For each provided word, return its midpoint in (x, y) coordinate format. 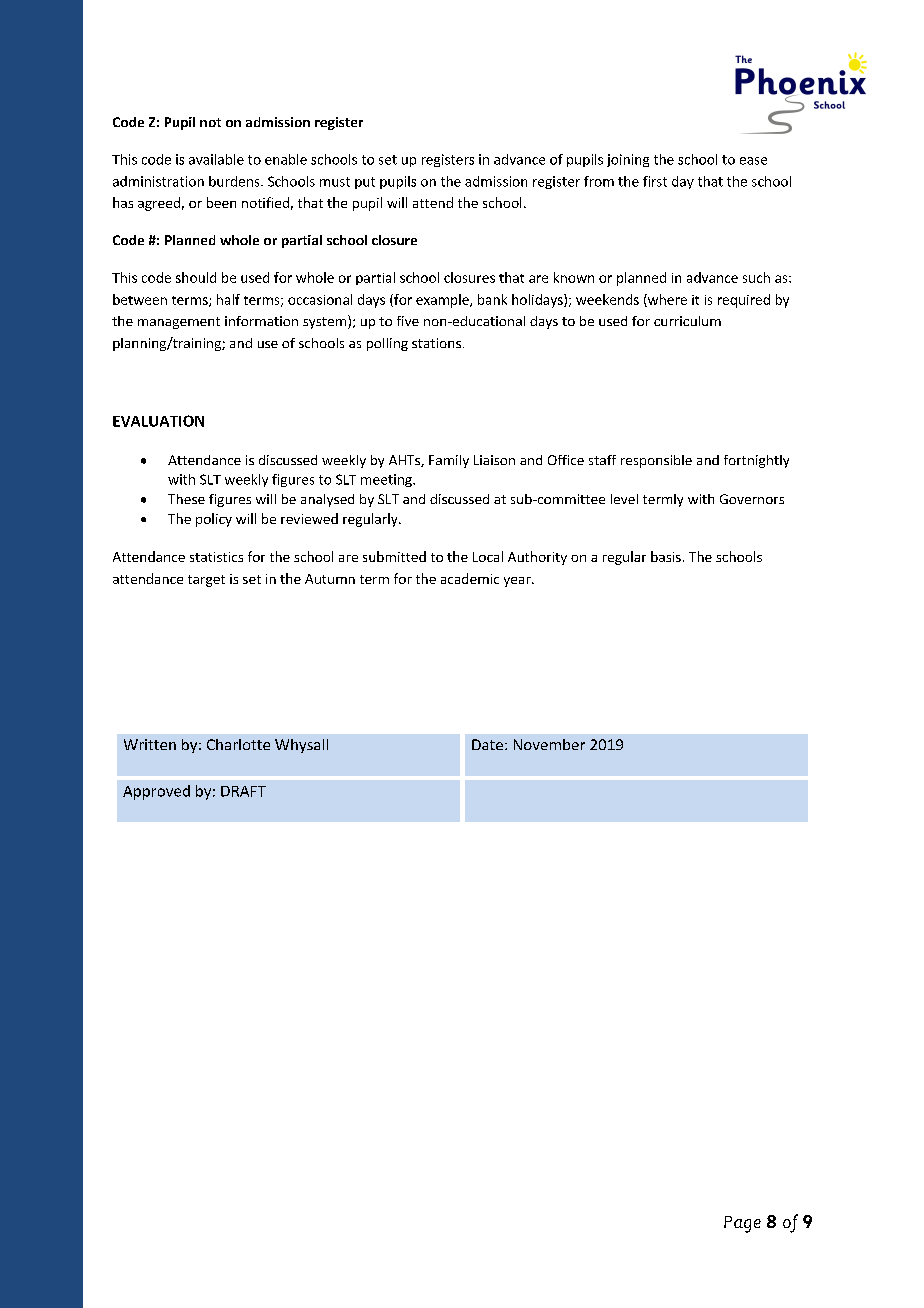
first (655, 181)
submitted (394, 556)
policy (214, 520)
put (365, 183)
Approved (156, 792)
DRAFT (243, 791)
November (549, 744)
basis (666, 556)
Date (487, 744)
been (221, 202)
